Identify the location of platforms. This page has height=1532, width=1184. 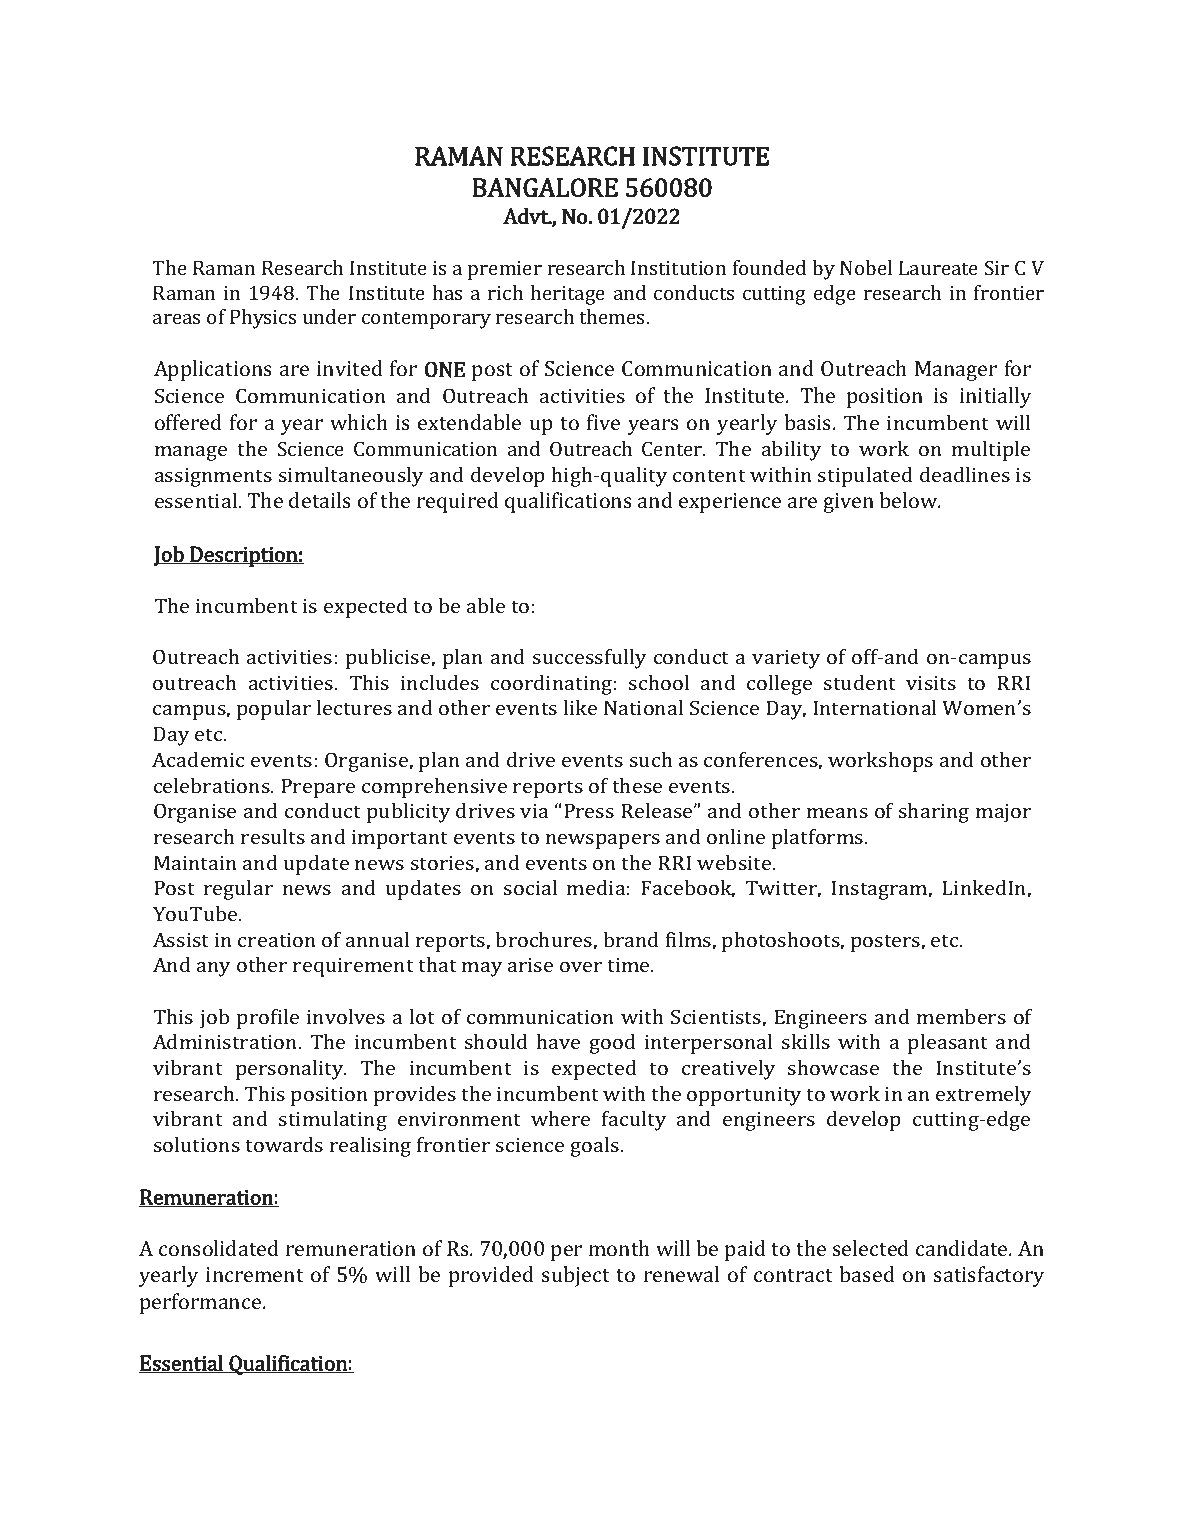
(819, 839).
